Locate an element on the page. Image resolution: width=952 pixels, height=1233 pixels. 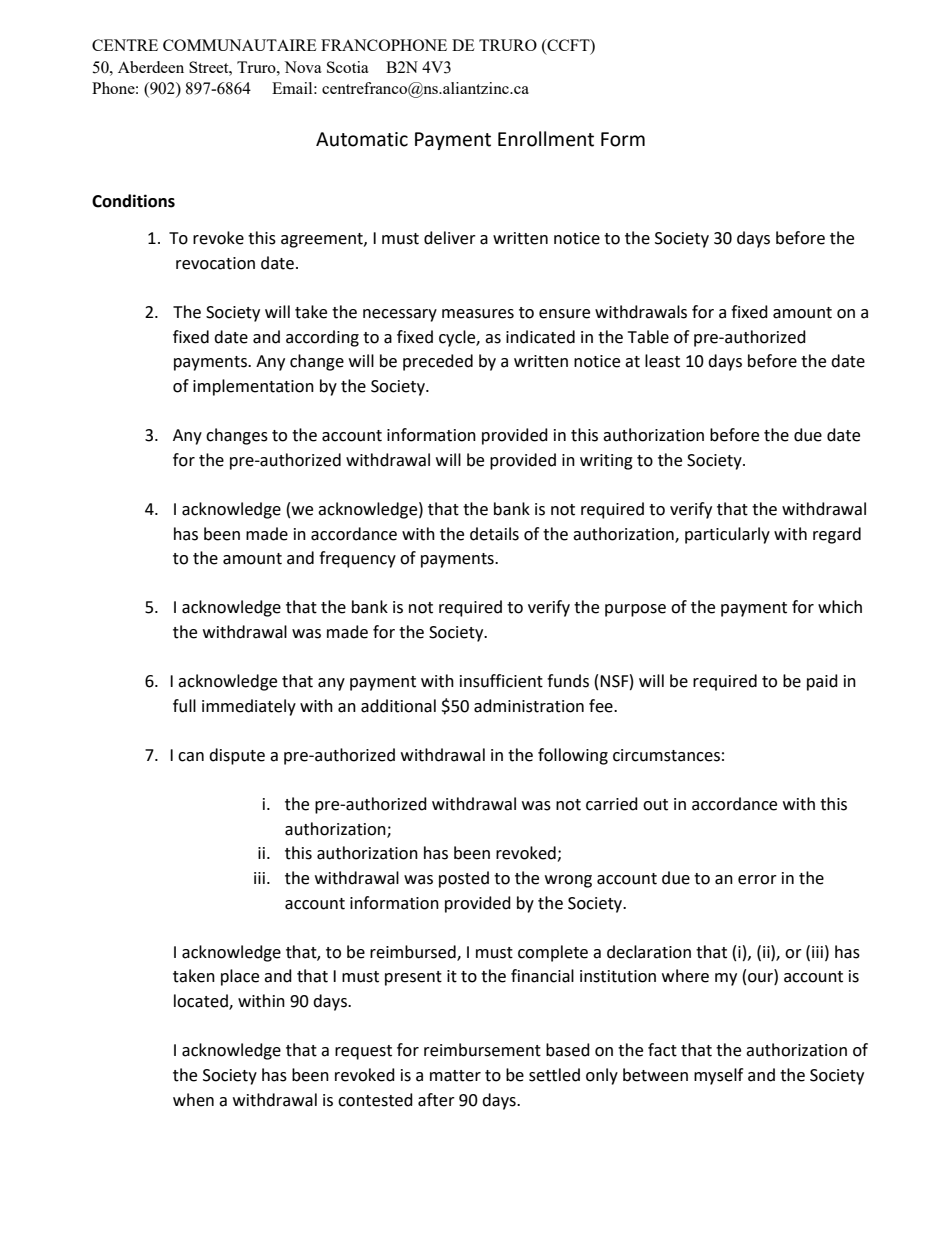
measures is located at coordinates (478, 314).
